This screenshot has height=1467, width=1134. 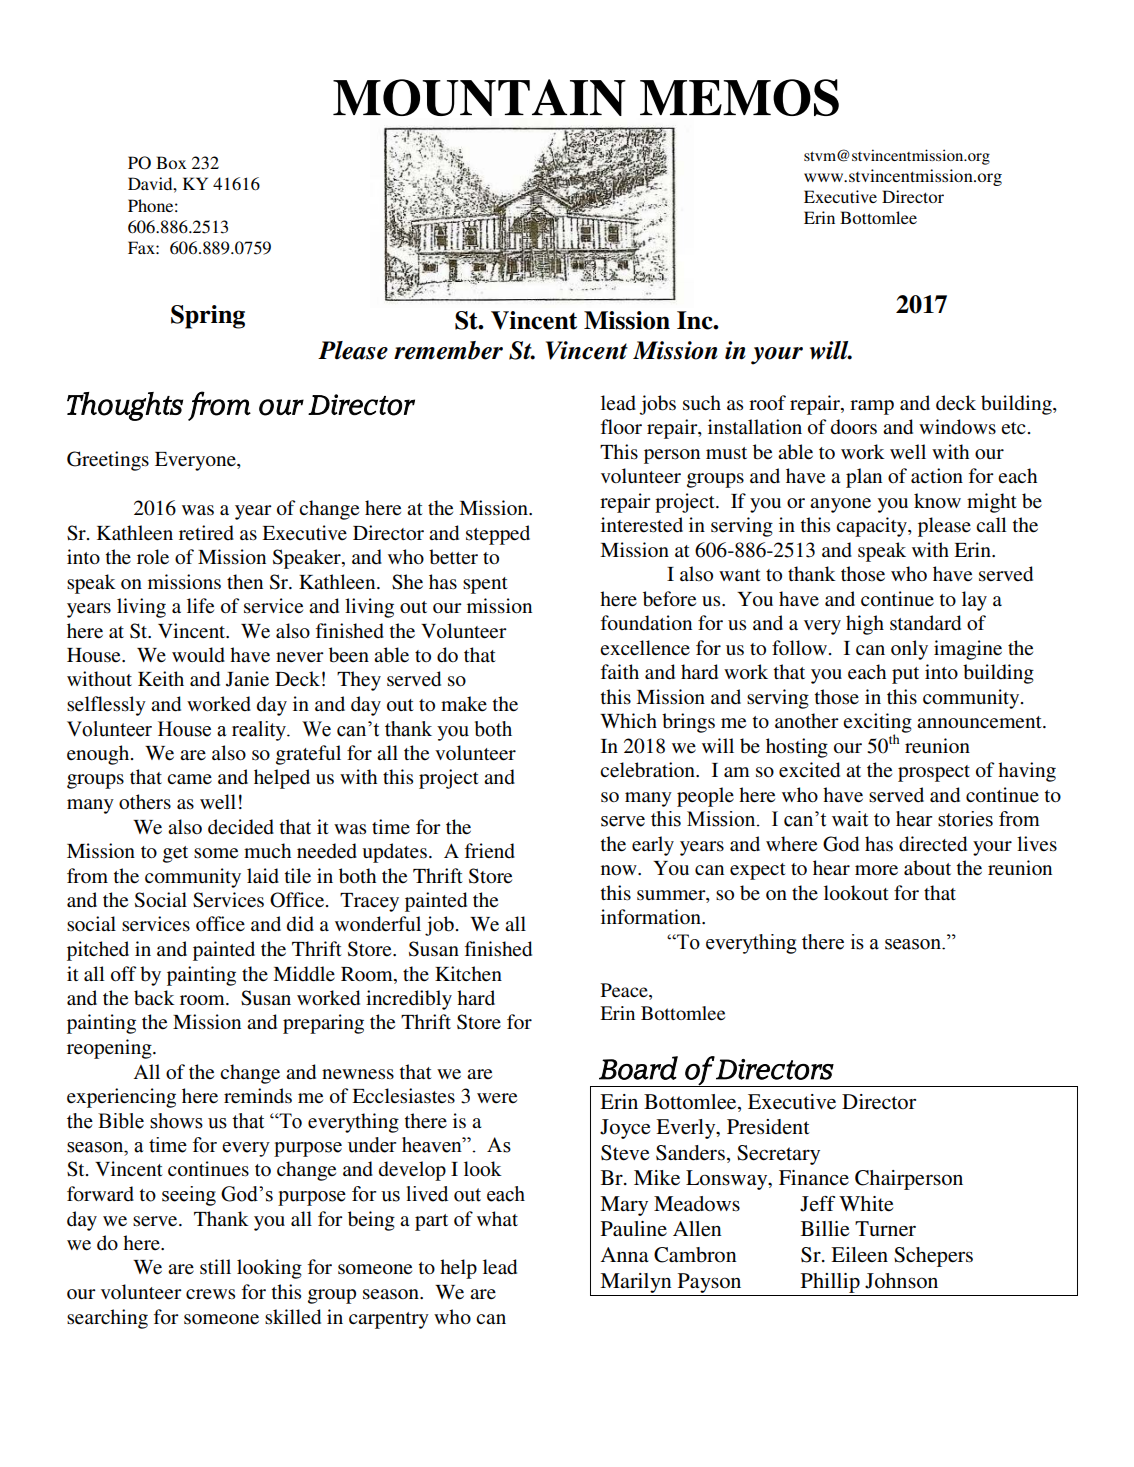 I want to click on Marilyn, so click(x=636, y=1283).
